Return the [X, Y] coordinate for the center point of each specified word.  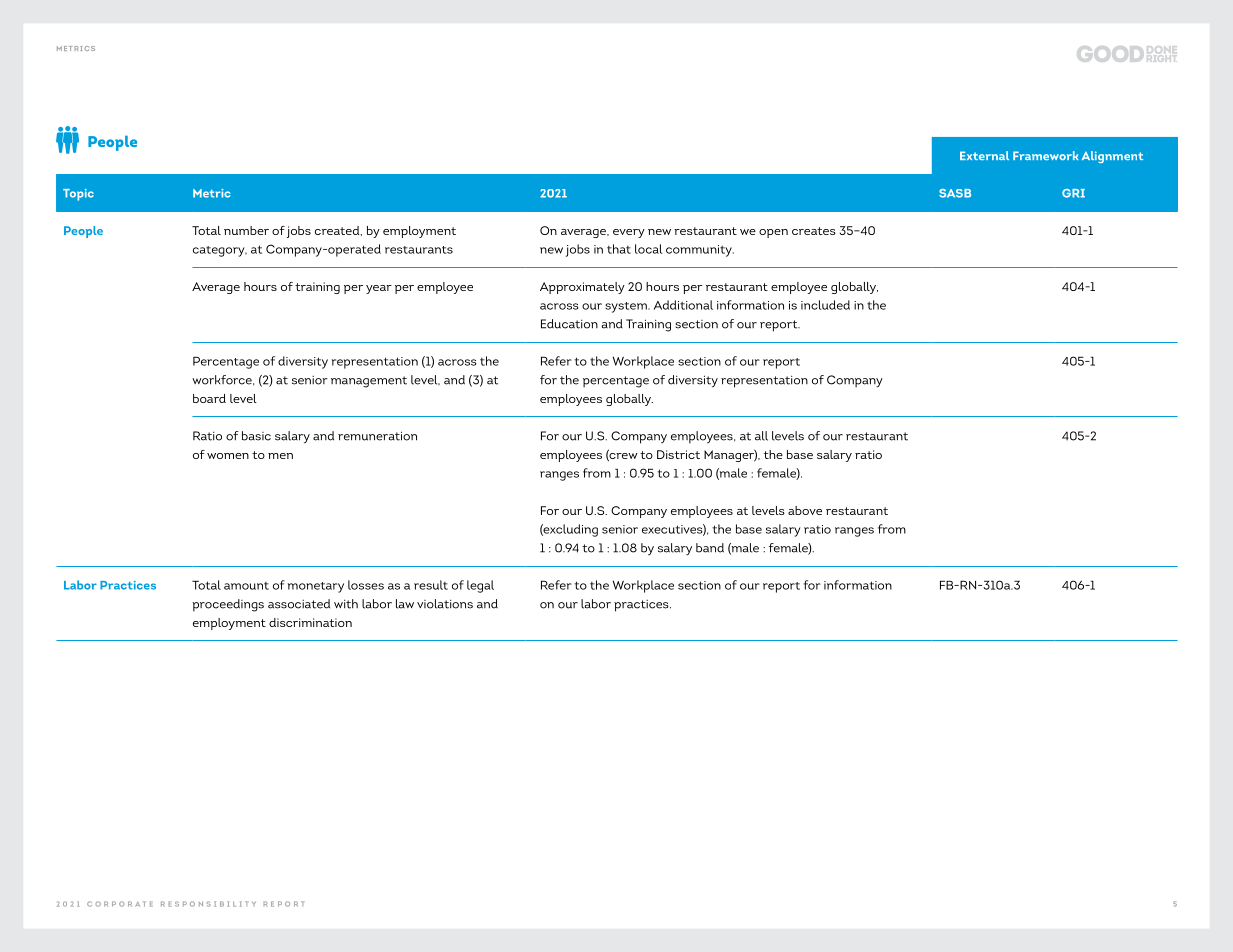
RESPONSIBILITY [208, 904]
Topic [78, 195]
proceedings [228, 605]
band [710, 548]
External [984, 155]
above [805, 510]
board [209, 398]
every [629, 233]
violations [445, 604]
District [678, 454]
